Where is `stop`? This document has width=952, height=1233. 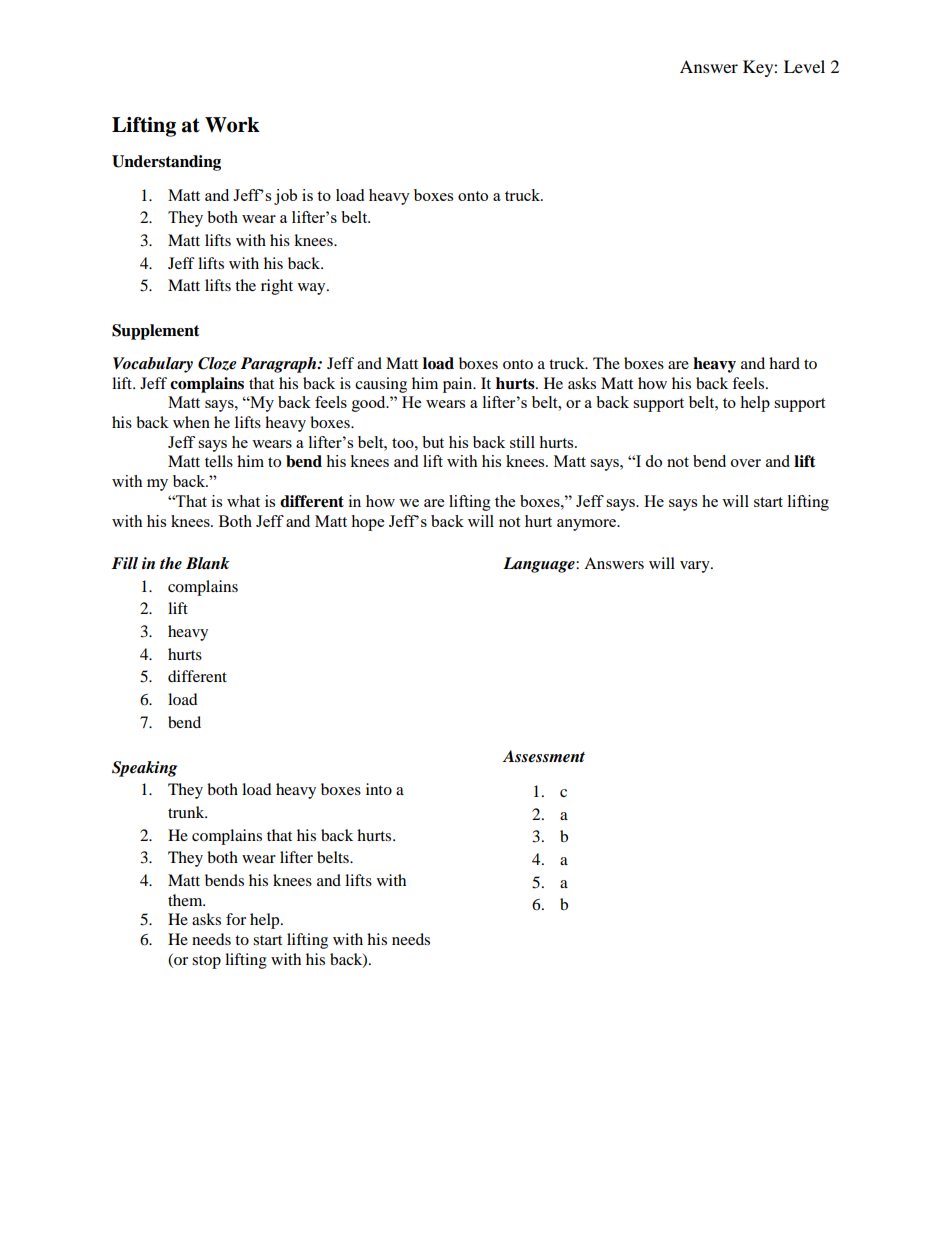 stop is located at coordinates (206, 962).
